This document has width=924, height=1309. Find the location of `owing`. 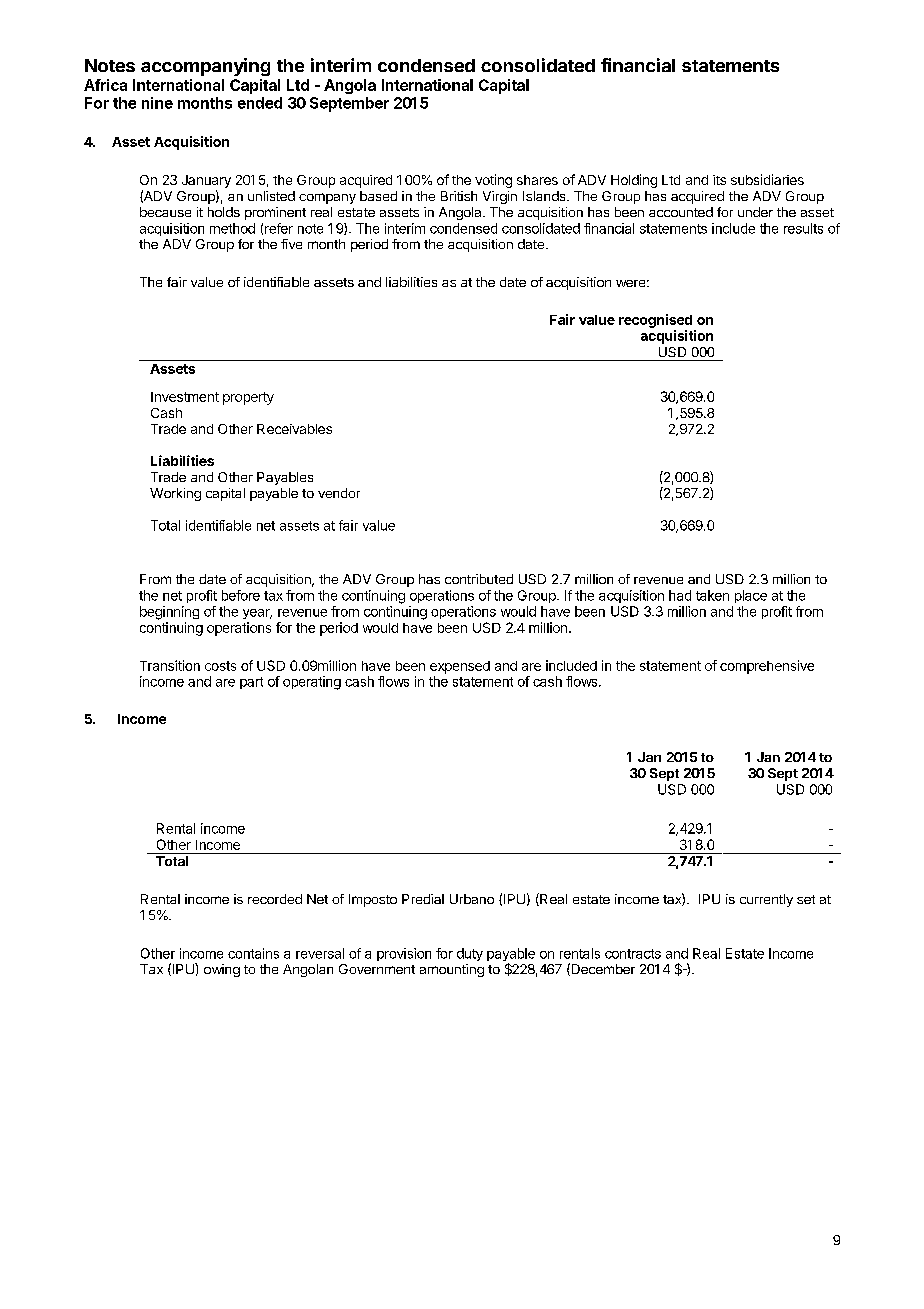

owing is located at coordinates (222, 970).
